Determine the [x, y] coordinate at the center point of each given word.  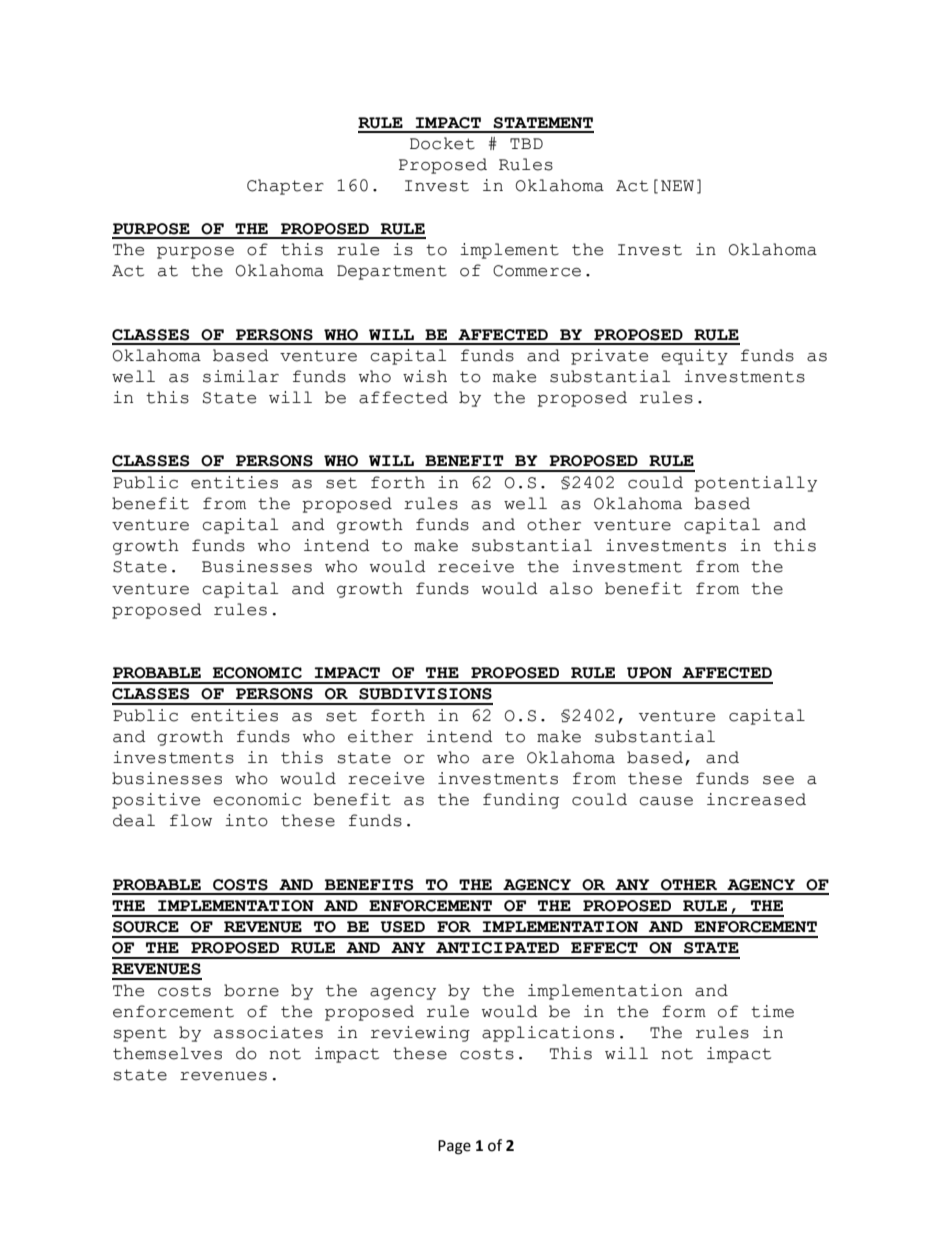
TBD [526, 143]
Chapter [285, 187]
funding [521, 801]
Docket [442, 143]
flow [191, 820]
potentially [755, 484]
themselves [167, 1053]
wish [425, 376]
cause [666, 801]
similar [241, 376]
